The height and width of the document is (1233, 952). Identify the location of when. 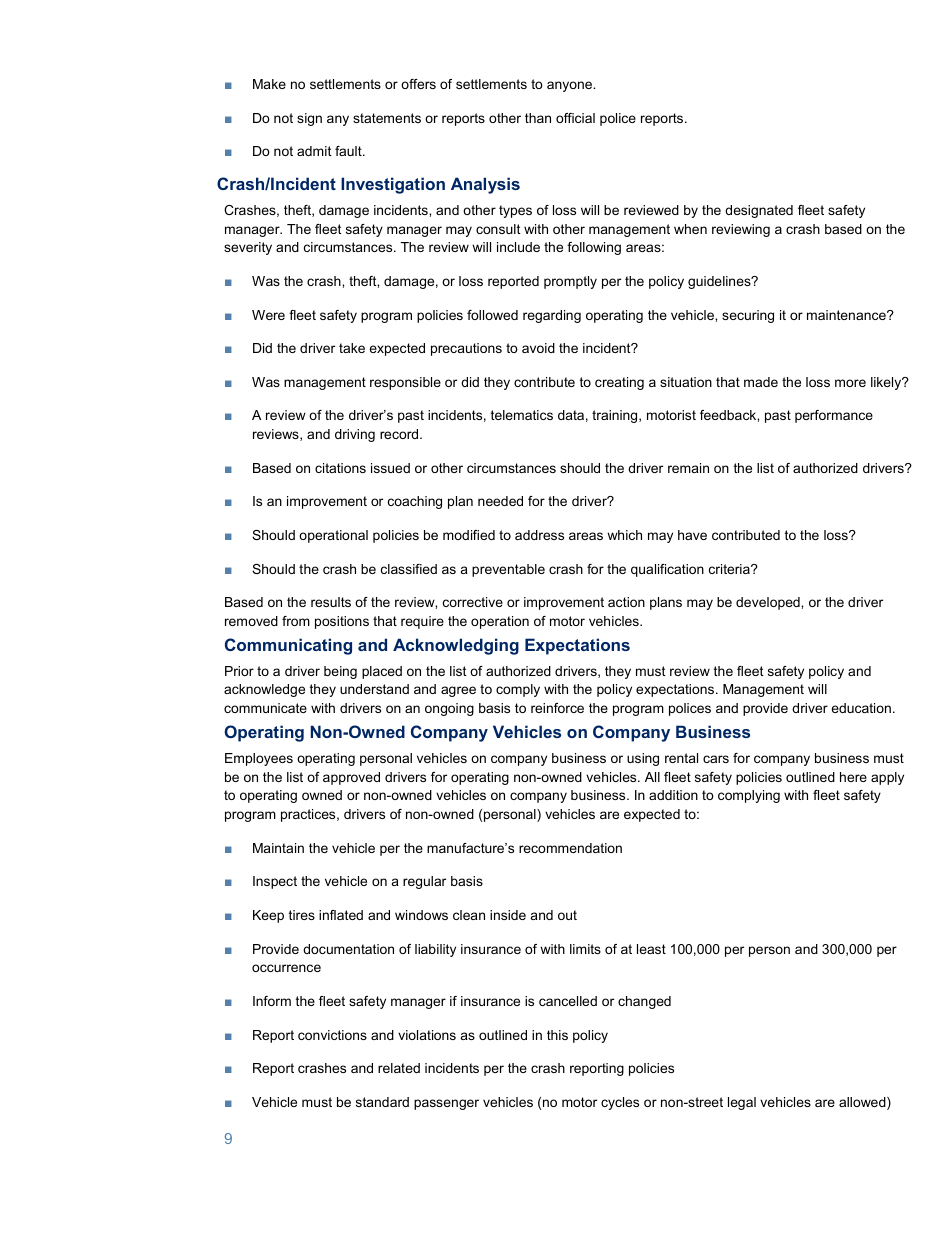
(690, 229).
